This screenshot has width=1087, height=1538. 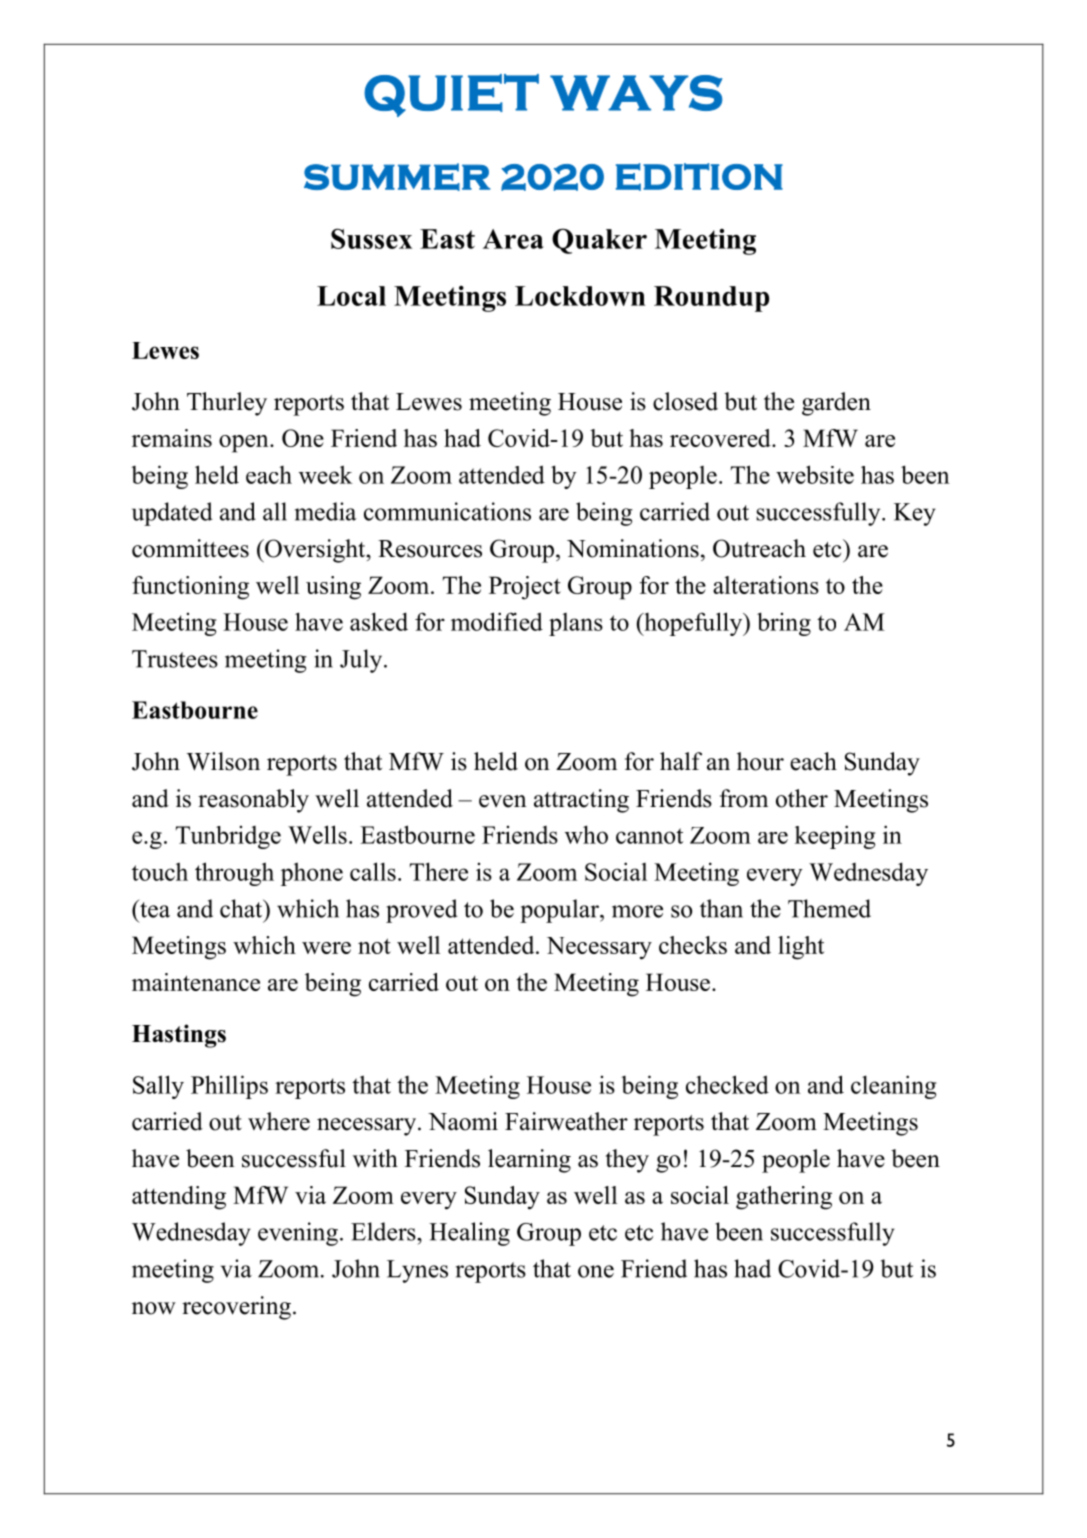 What do you see at coordinates (451, 95) in the screenshot?
I see `QUIET` at bounding box center [451, 95].
